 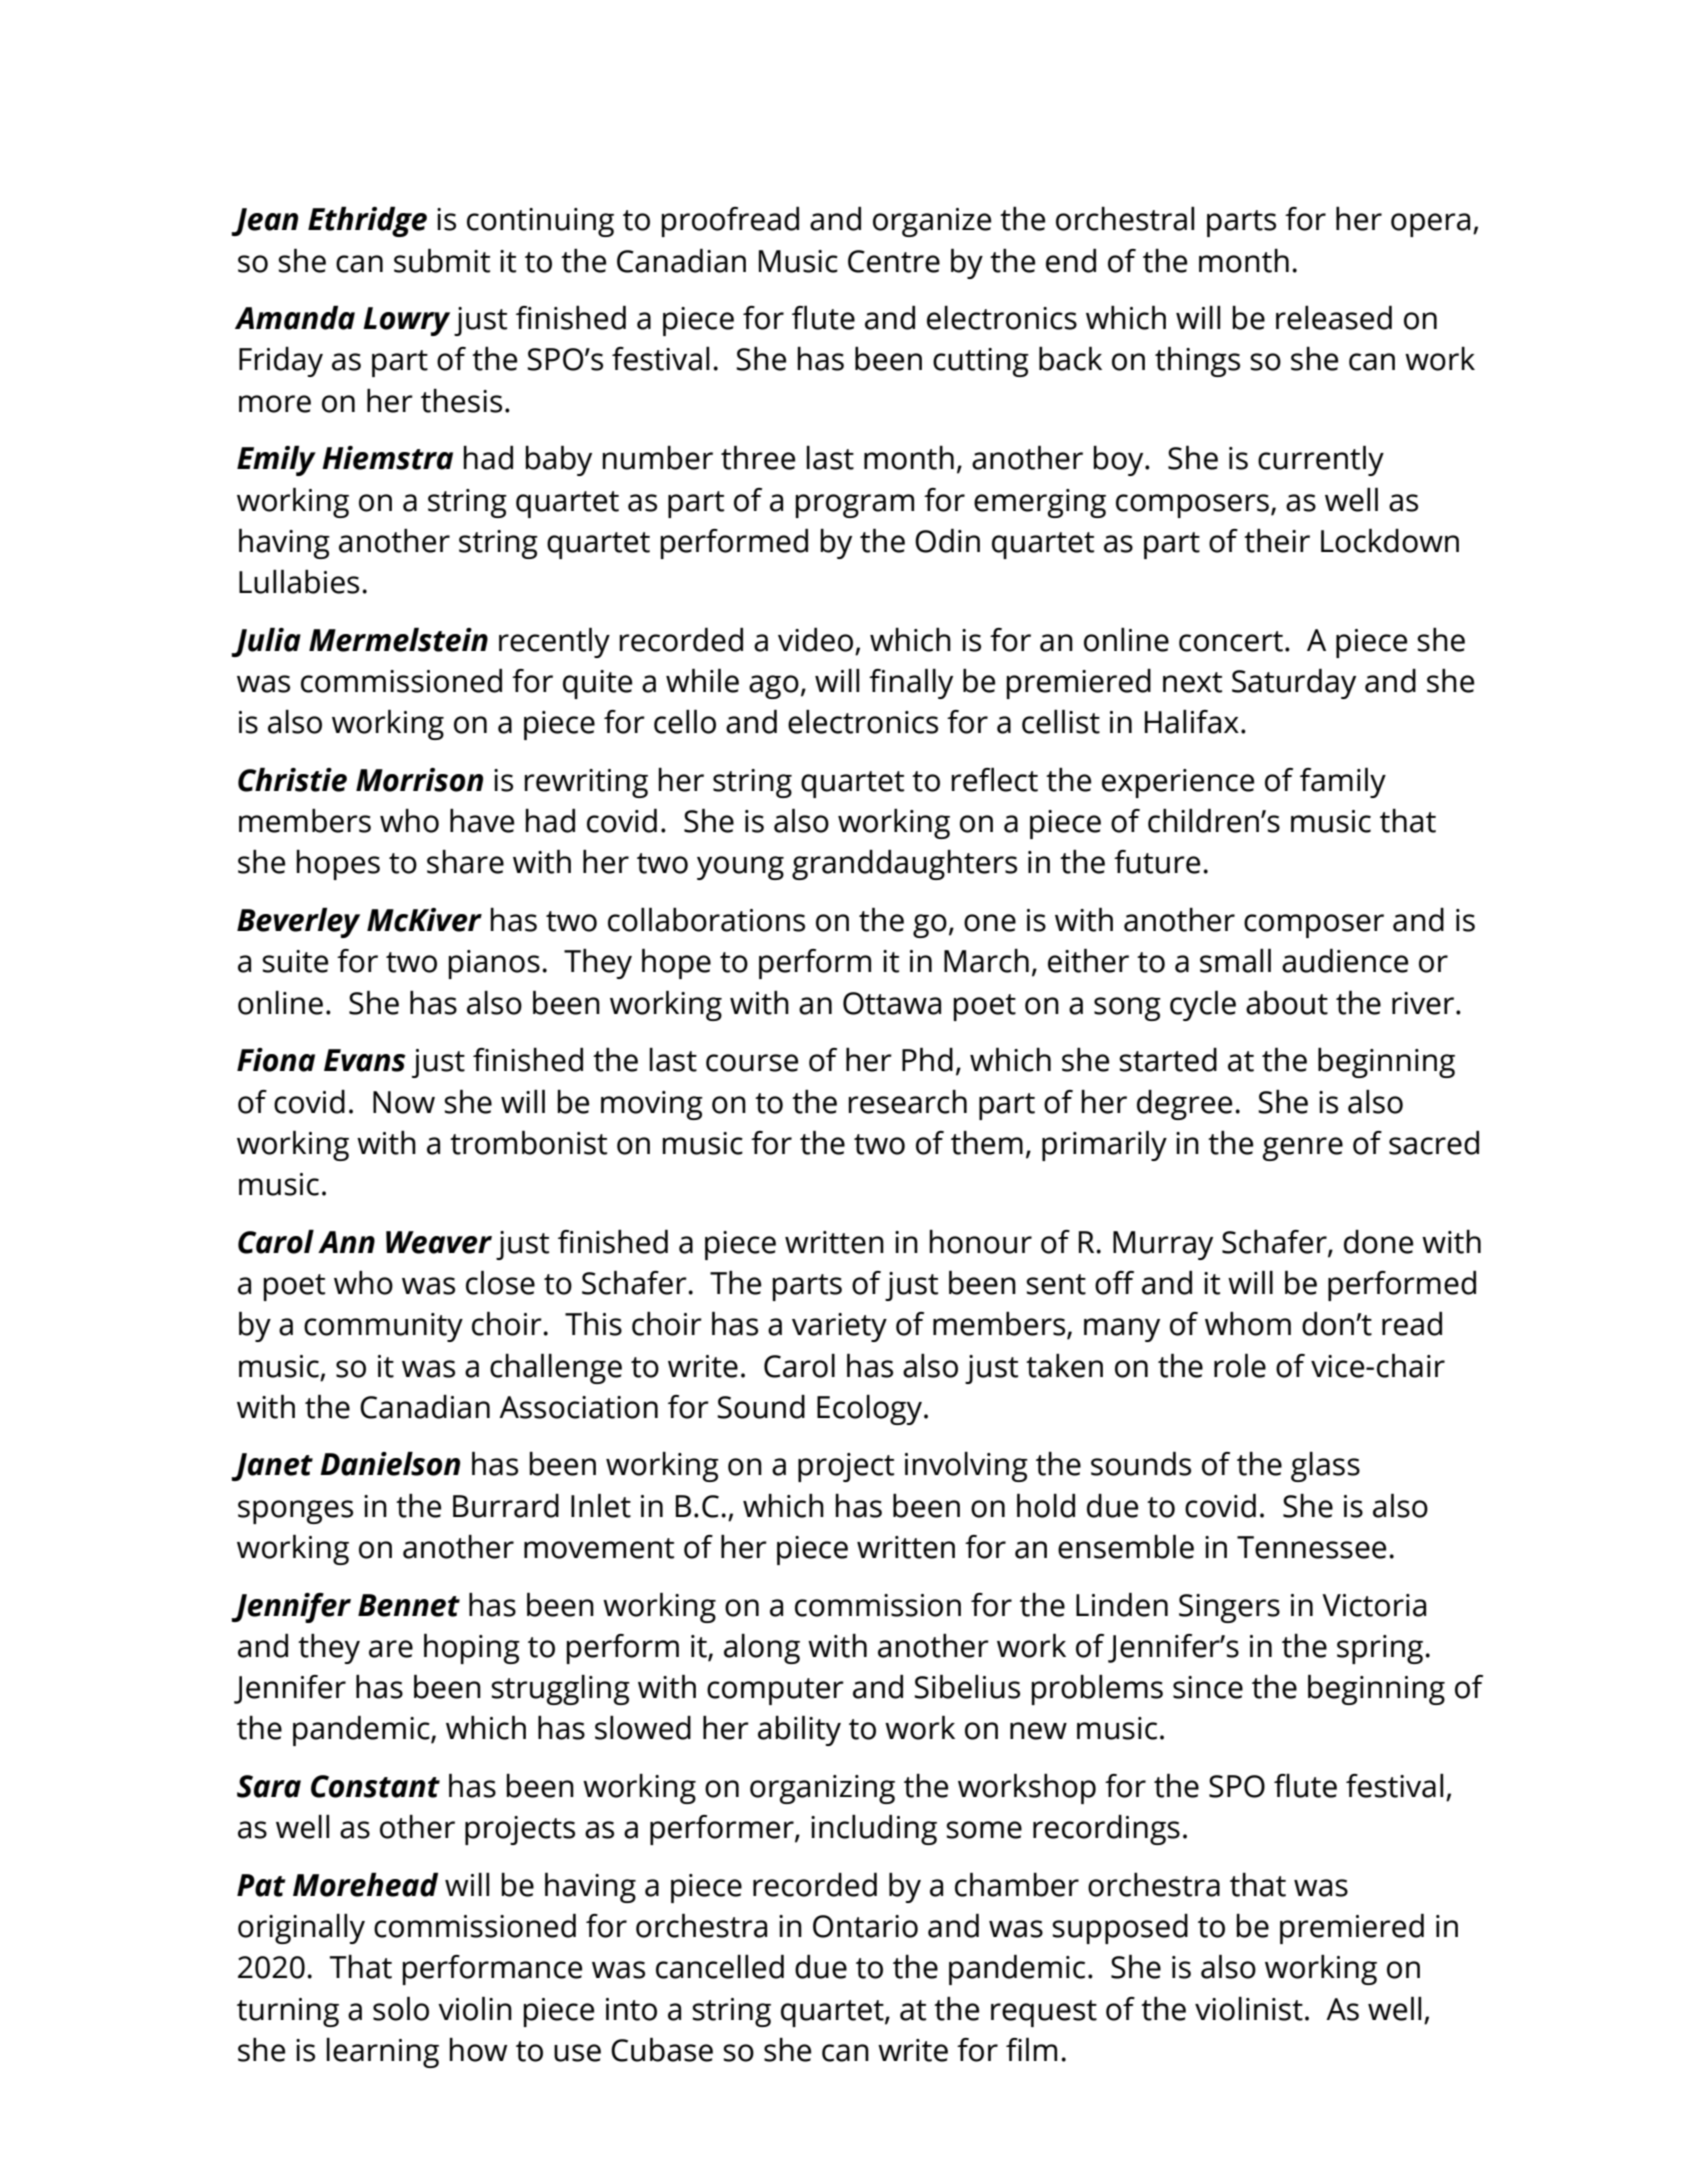 I want to click on submit, so click(x=442, y=261).
